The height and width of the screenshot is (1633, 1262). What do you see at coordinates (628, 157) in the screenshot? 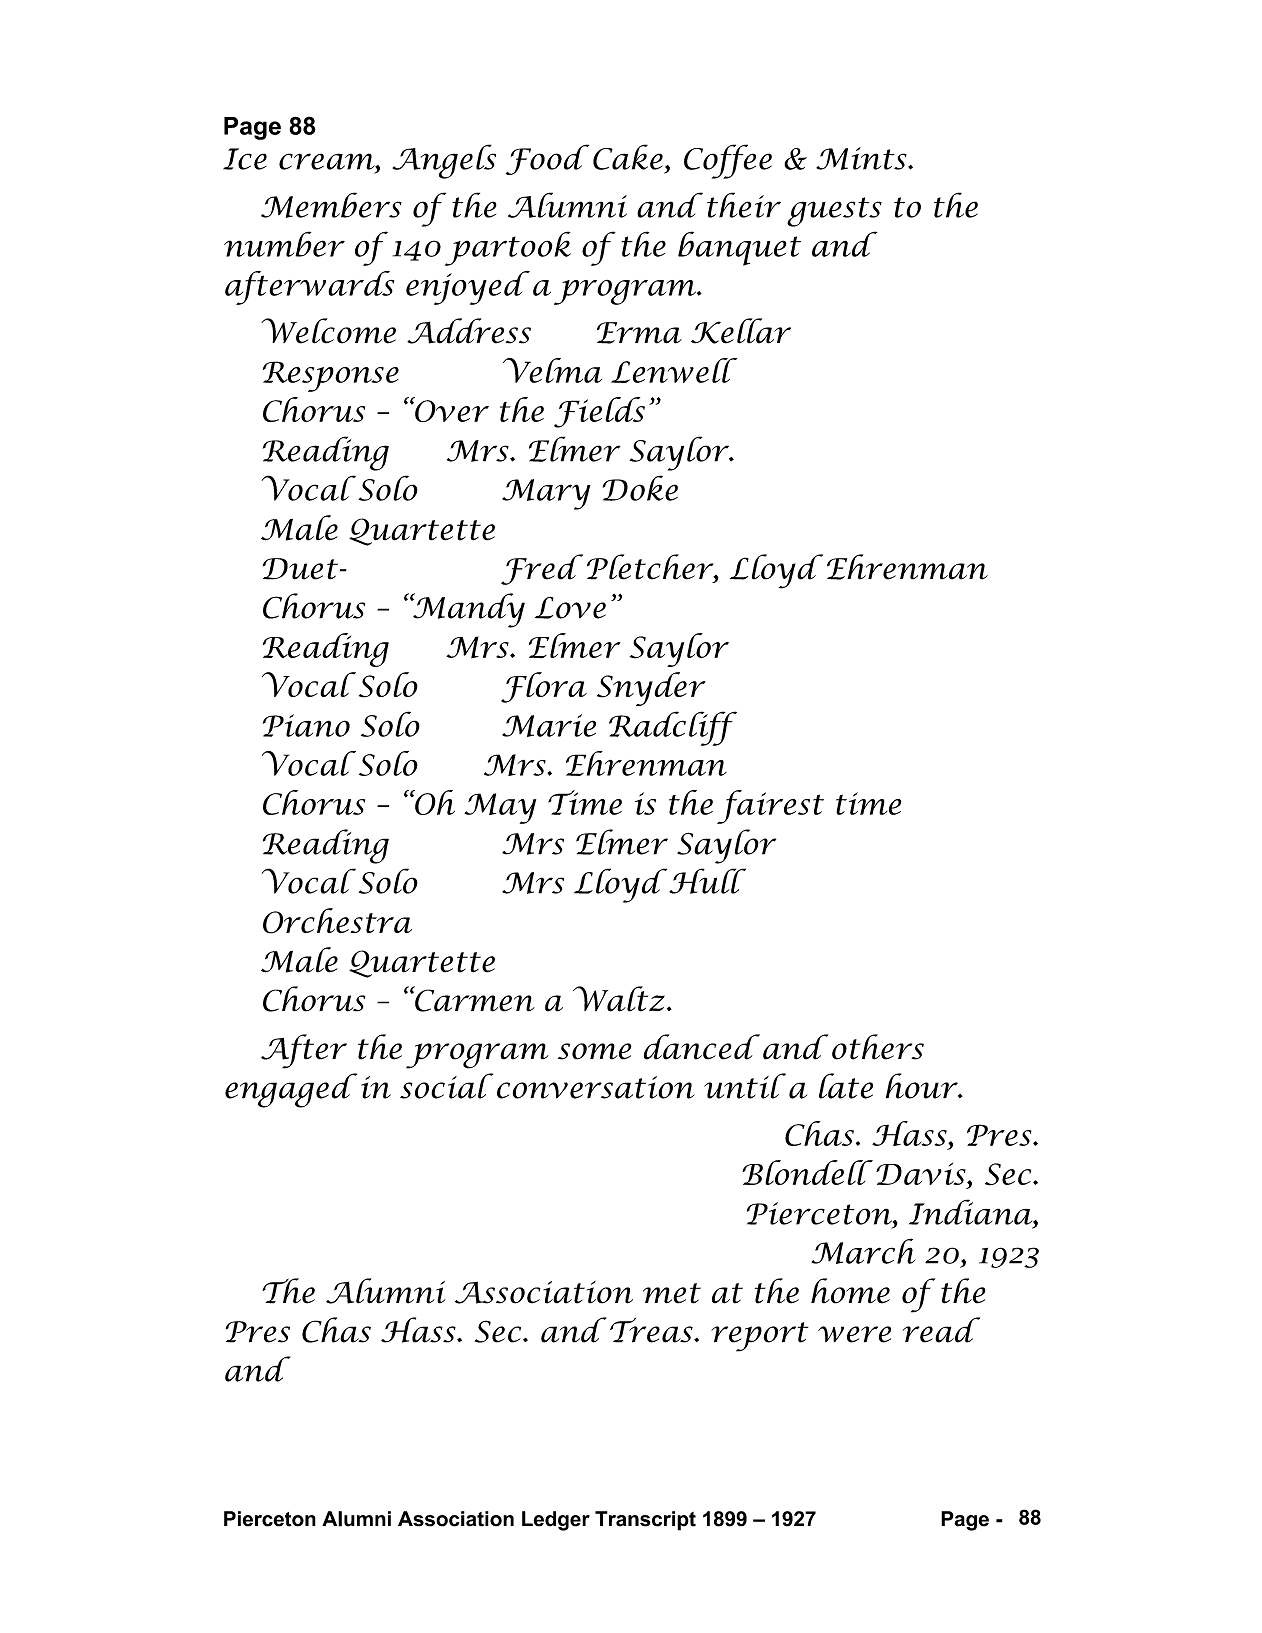
I see `Cake` at bounding box center [628, 157].
